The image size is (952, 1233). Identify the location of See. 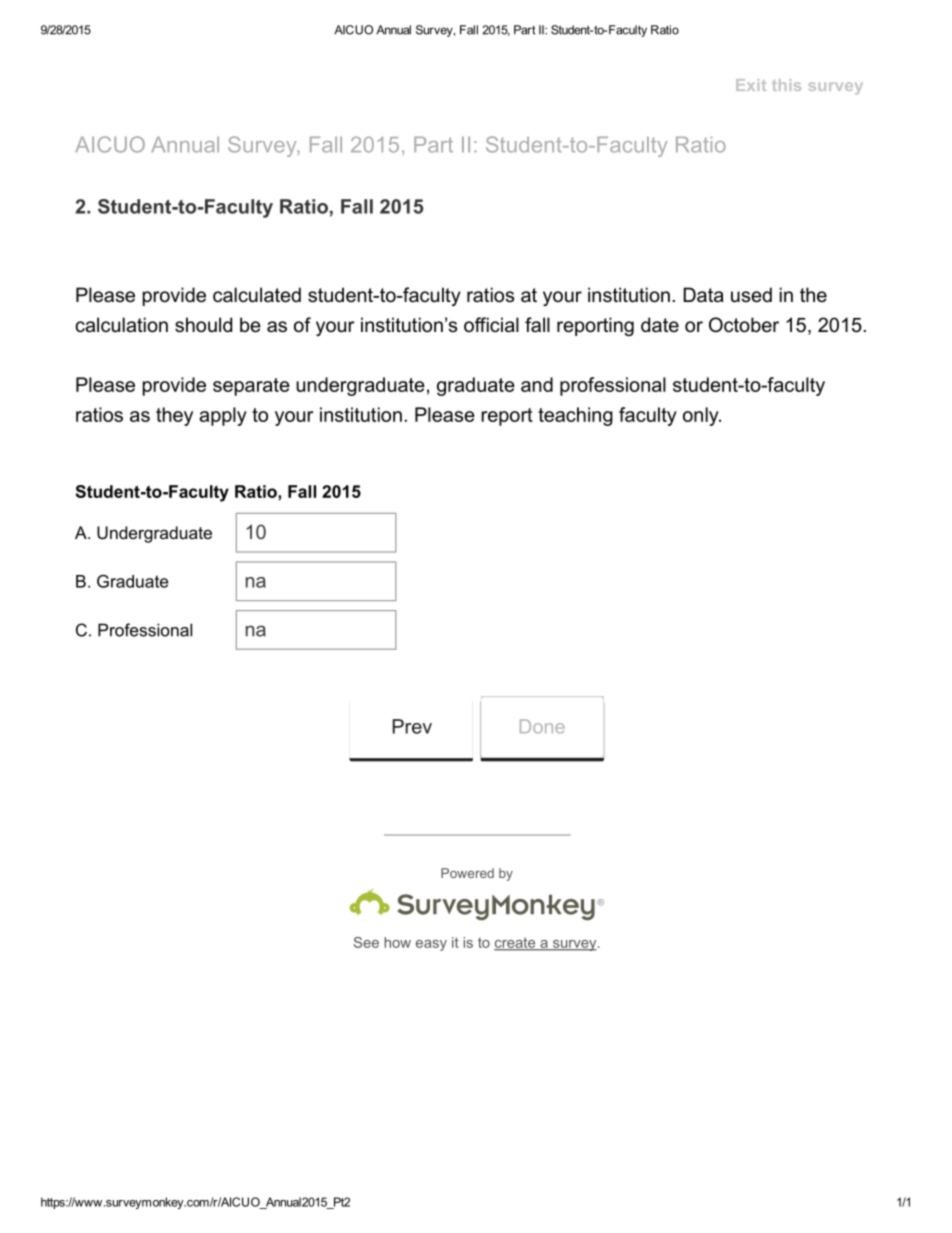
(366, 942).
